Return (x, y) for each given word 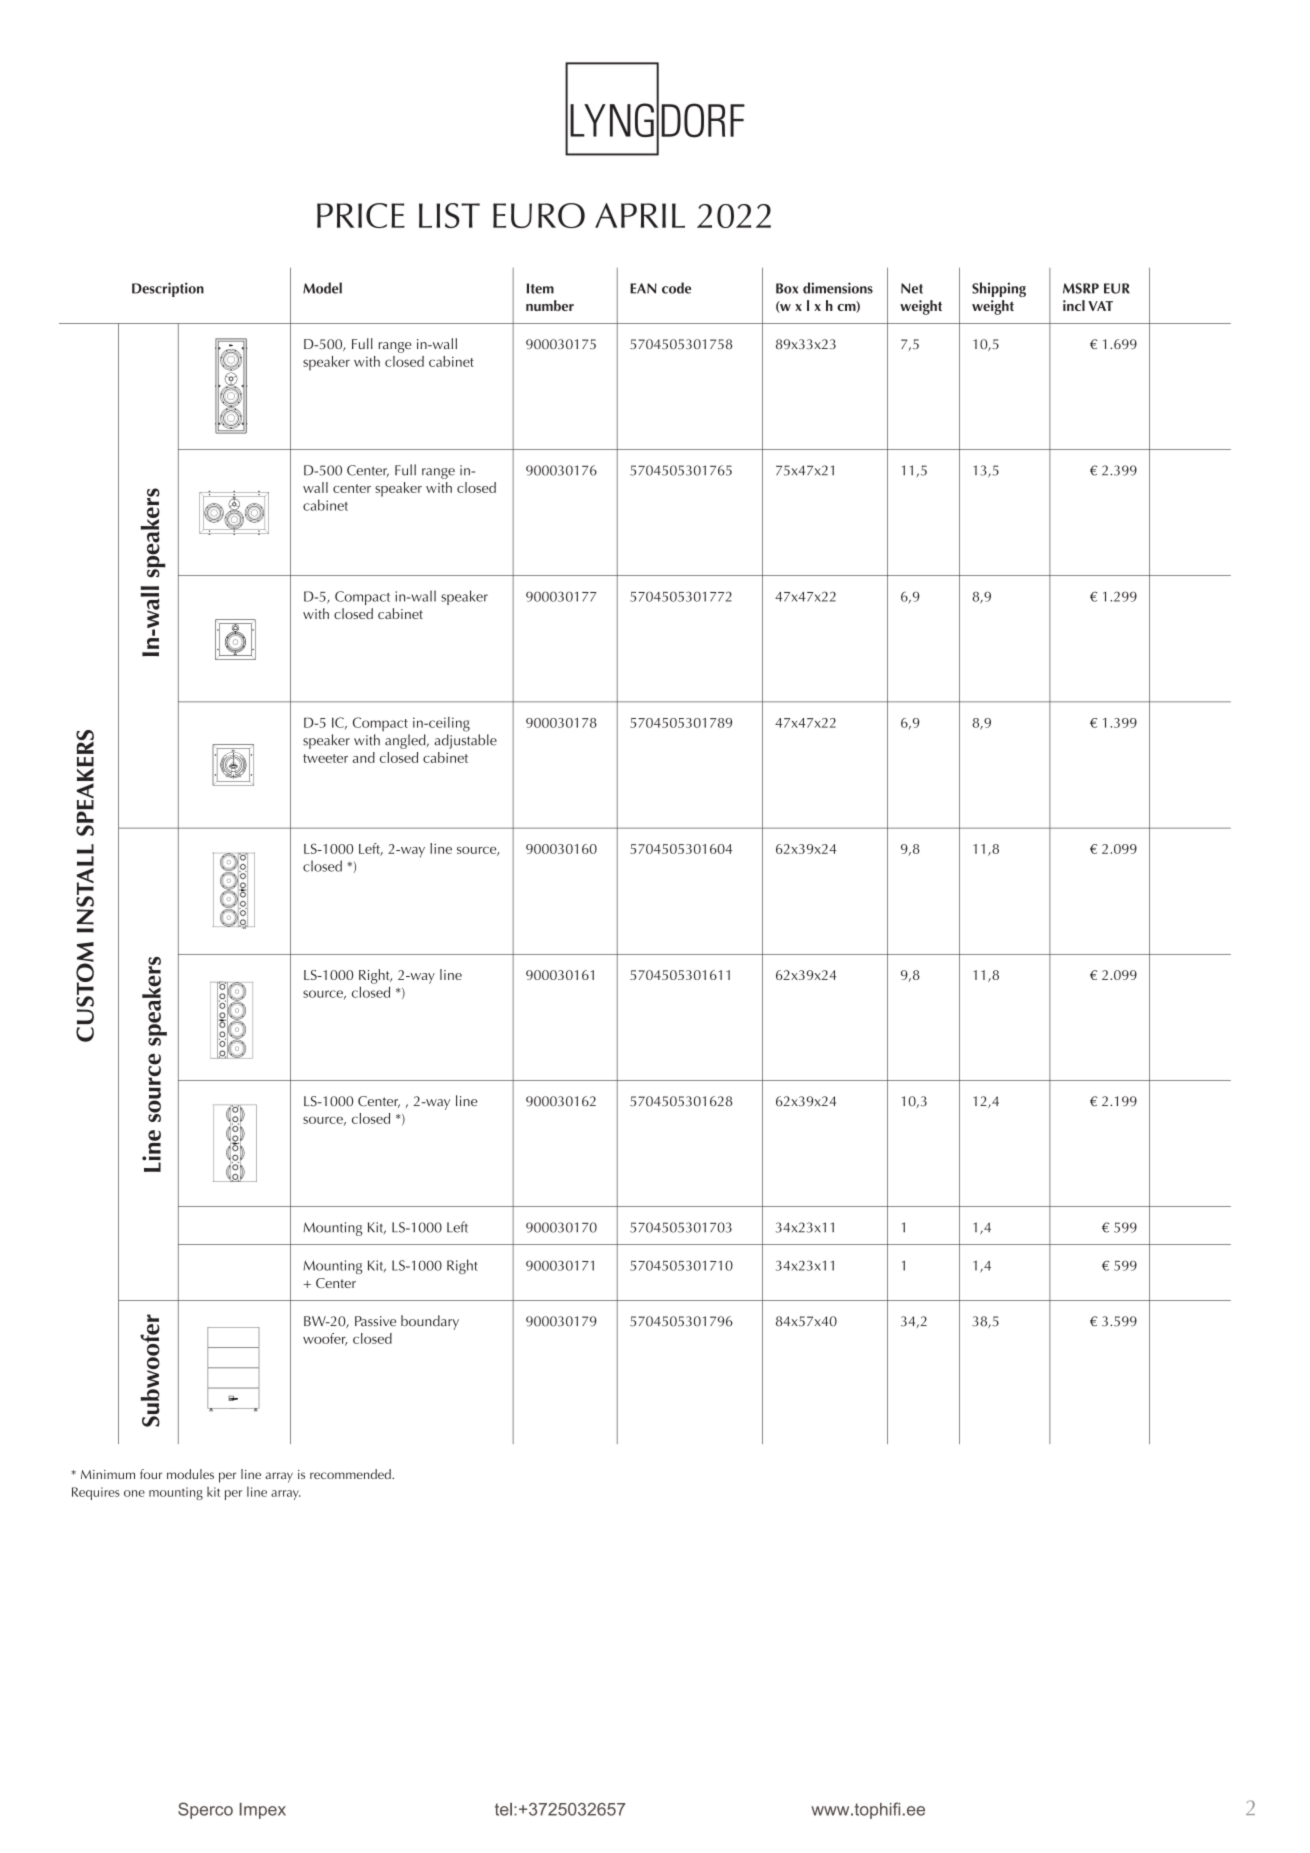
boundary (430, 1322)
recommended (351, 1474)
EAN (643, 288)
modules (190, 1474)
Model (322, 288)
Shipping (999, 289)
